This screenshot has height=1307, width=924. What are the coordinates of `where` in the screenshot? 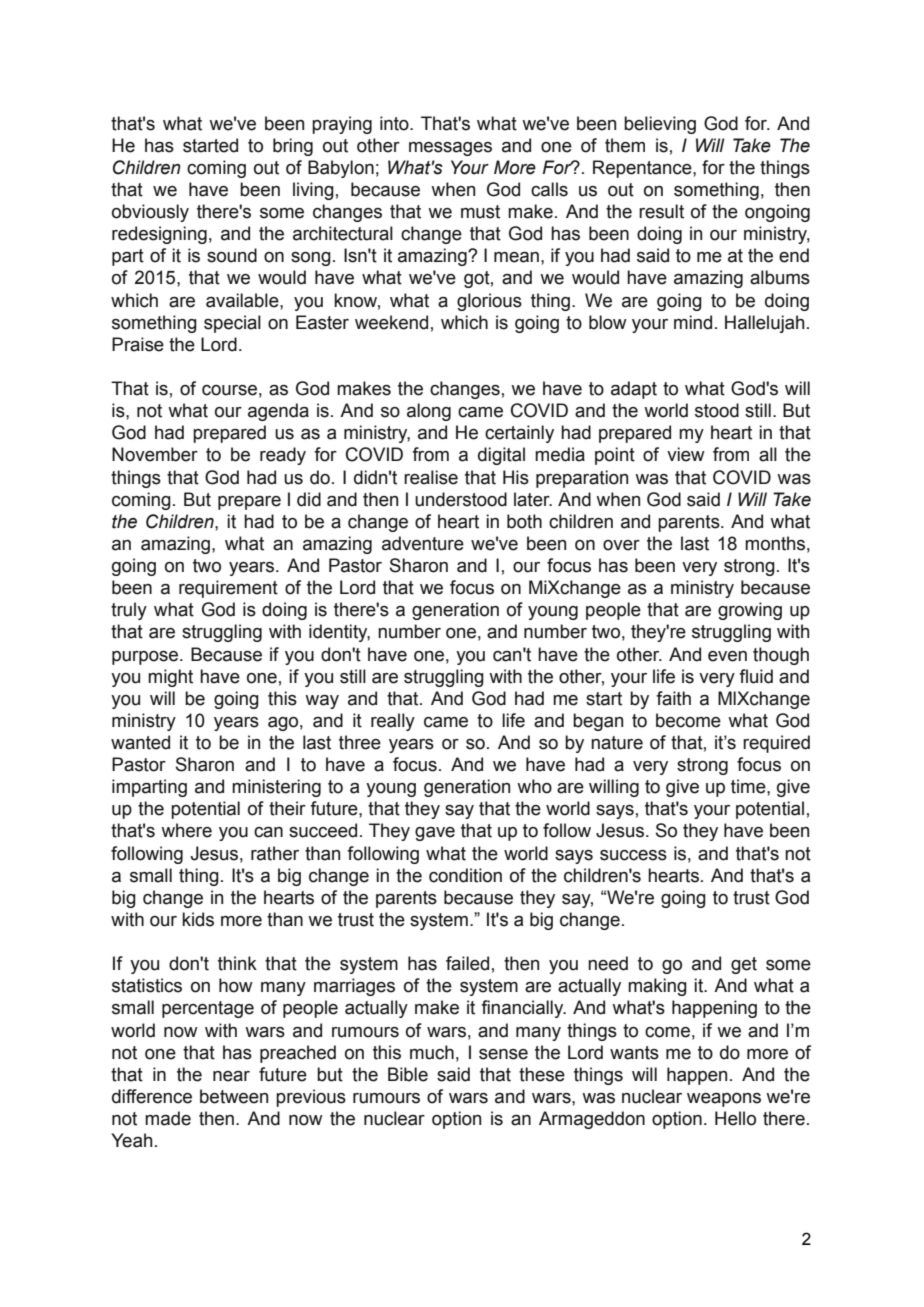 It's located at (186, 830).
